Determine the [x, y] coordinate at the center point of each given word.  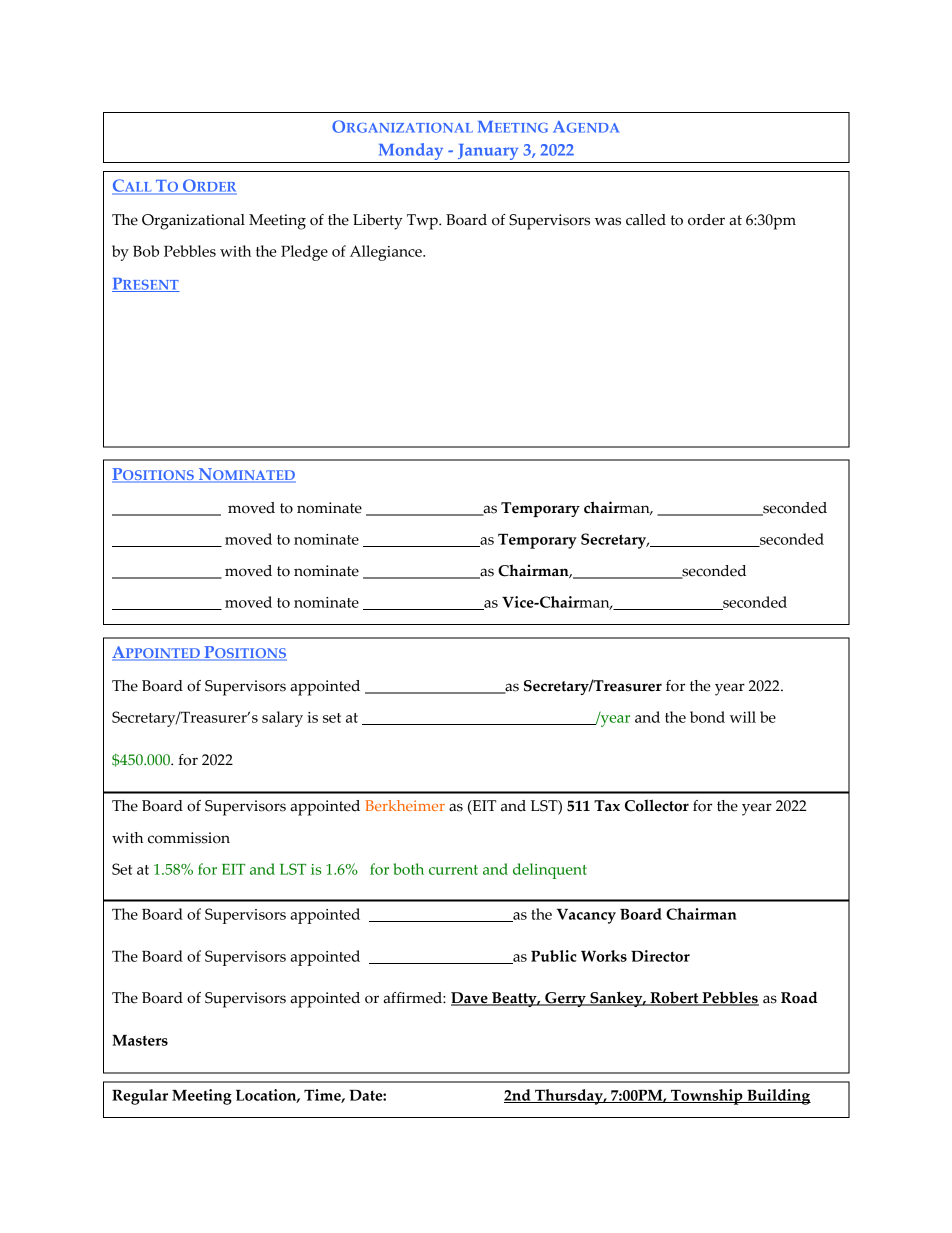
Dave [470, 999]
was [608, 221]
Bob [146, 251]
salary [282, 719]
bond [707, 717]
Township [707, 1097]
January [488, 153]
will [743, 717]
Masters [140, 1040]
